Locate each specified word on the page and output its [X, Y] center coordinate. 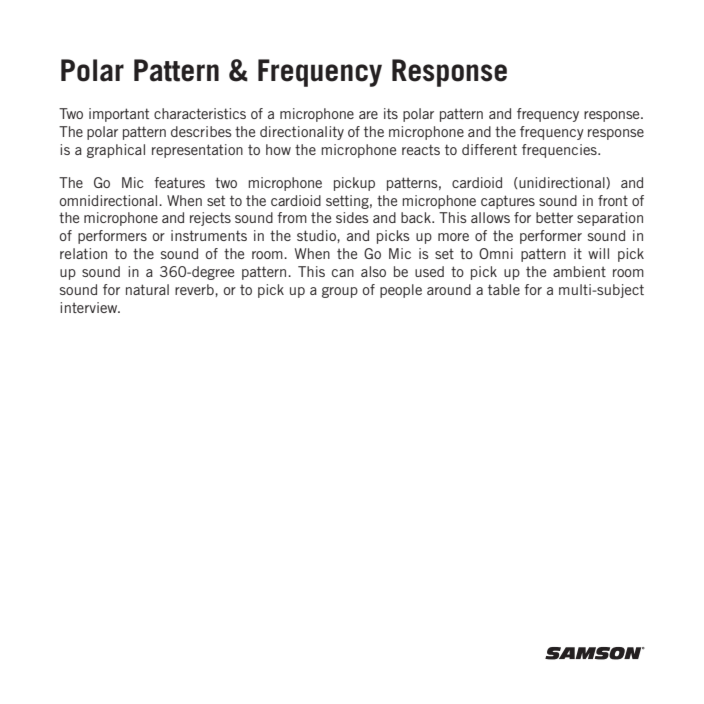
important [119, 115]
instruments [209, 235]
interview [90, 307]
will [598, 253]
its [391, 113]
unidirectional [562, 182]
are [368, 115]
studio [317, 235]
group [340, 292]
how [278, 149]
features [179, 182]
